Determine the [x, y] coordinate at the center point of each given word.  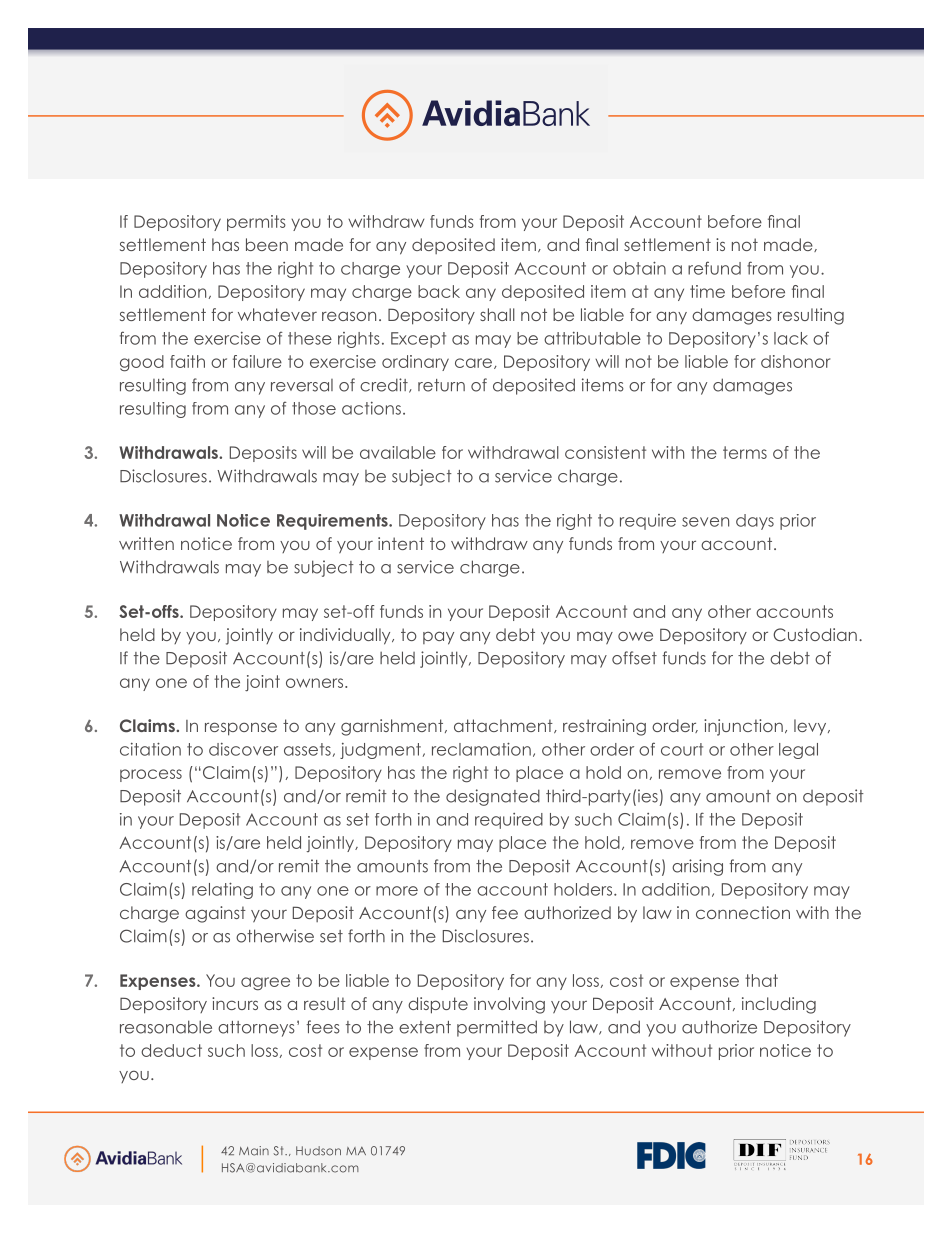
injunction [743, 727]
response [241, 729]
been [267, 244]
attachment [504, 726]
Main [254, 1151]
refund [714, 268]
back [439, 291]
